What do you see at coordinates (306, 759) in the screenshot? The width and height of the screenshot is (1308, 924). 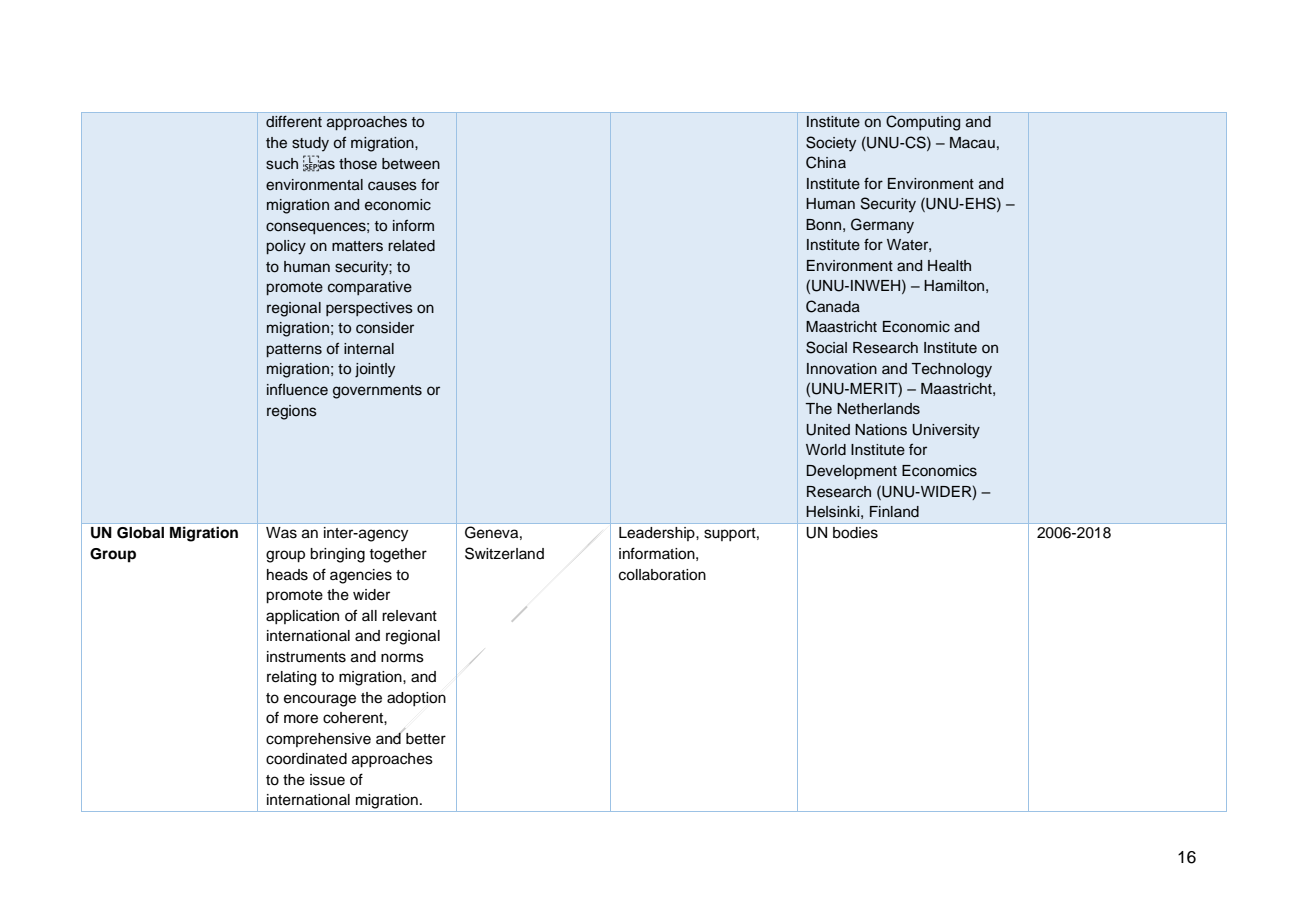 I see `coordinated` at bounding box center [306, 759].
